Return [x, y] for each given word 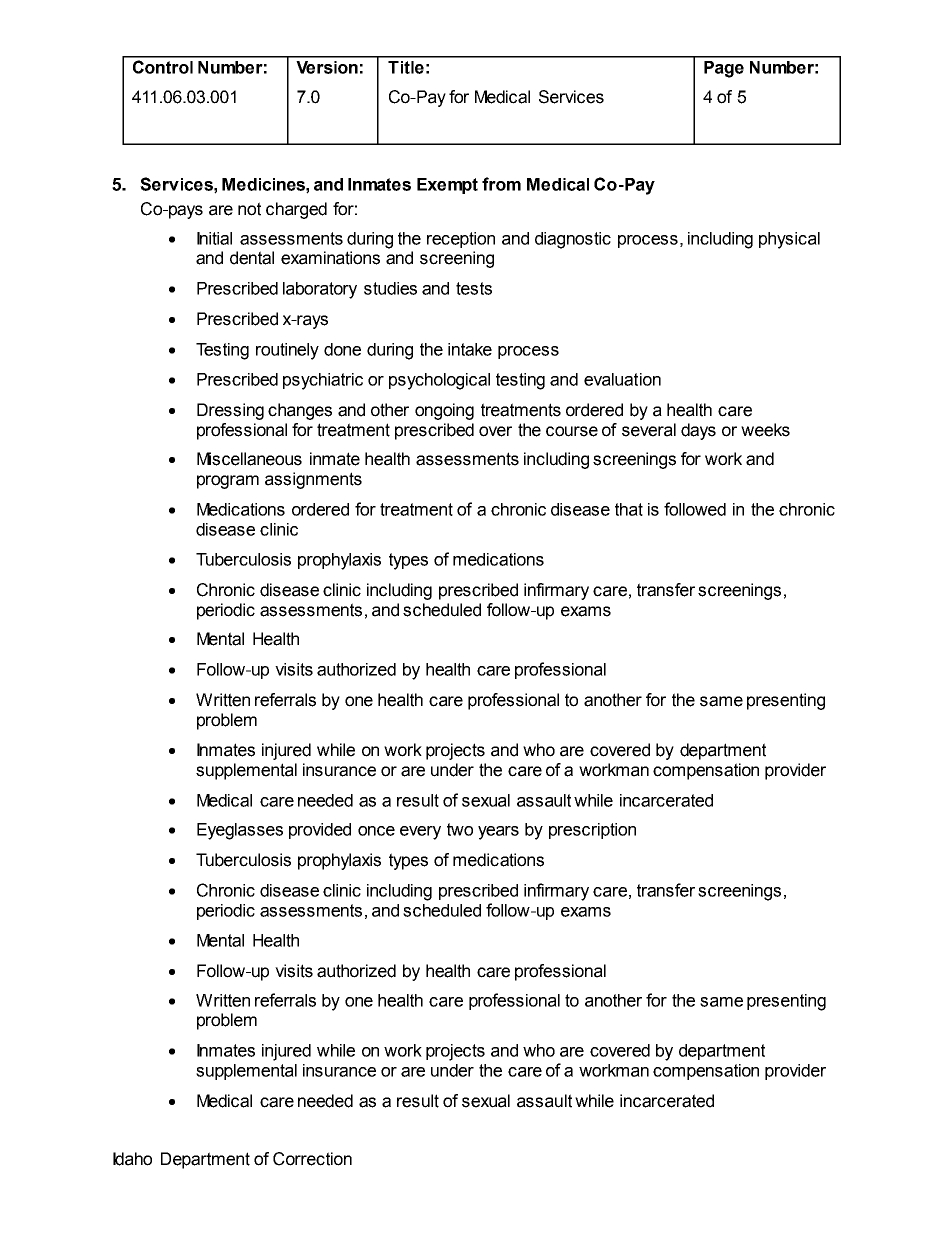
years [498, 833]
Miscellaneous [249, 459]
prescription [592, 831]
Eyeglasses [240, 831]
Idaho [132, 1159]
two [460, 829]
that [629, 509]
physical [789, 240]
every [420, 833]
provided [320, 831]
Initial [214, 238]
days [698, 431]
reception [461, 240]
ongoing [444, 411]
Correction [312, 1159]
